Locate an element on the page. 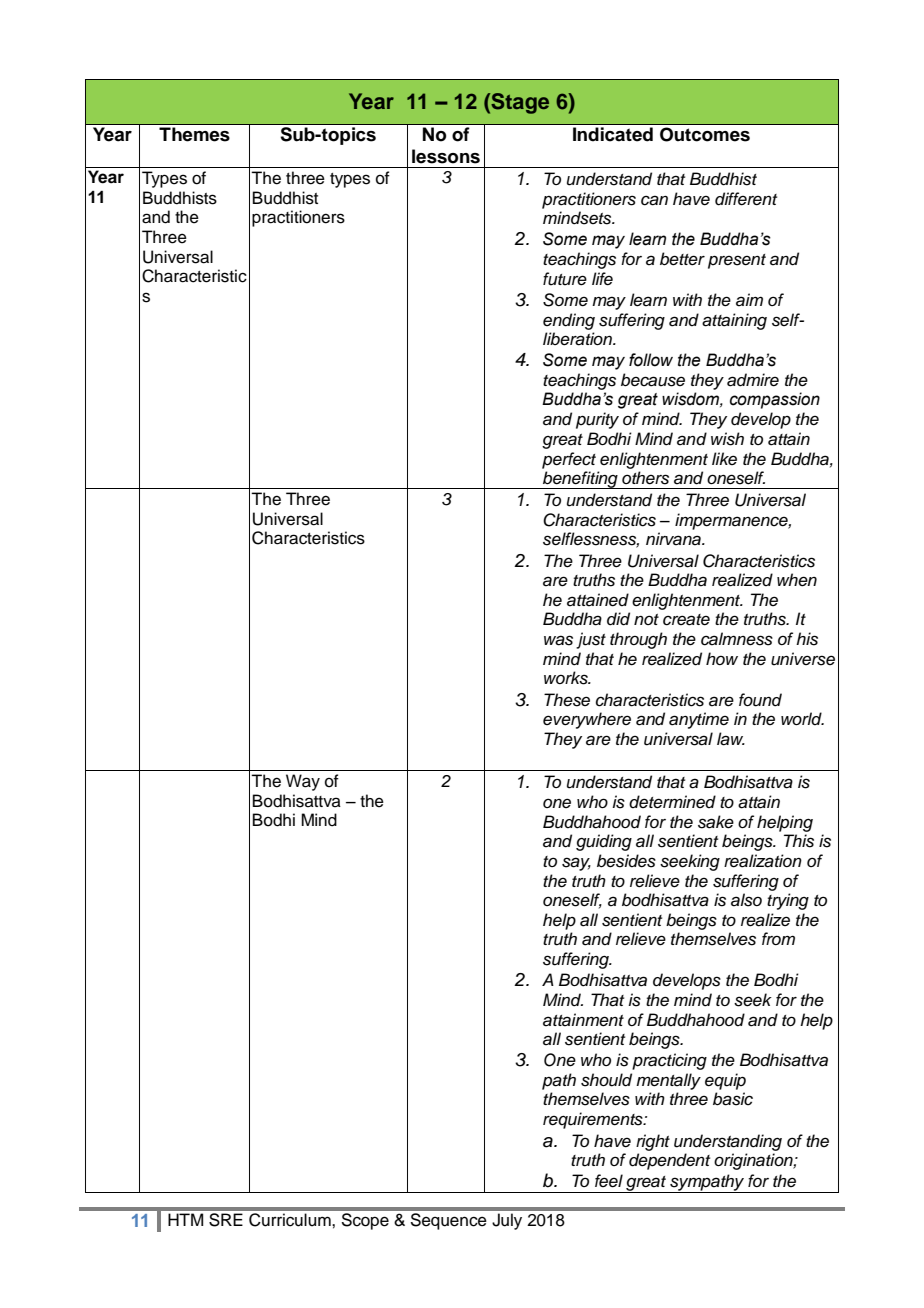 Image resolution: width=924 pixels, height=1308 pixels. can is located at coordinates (654, 200).
